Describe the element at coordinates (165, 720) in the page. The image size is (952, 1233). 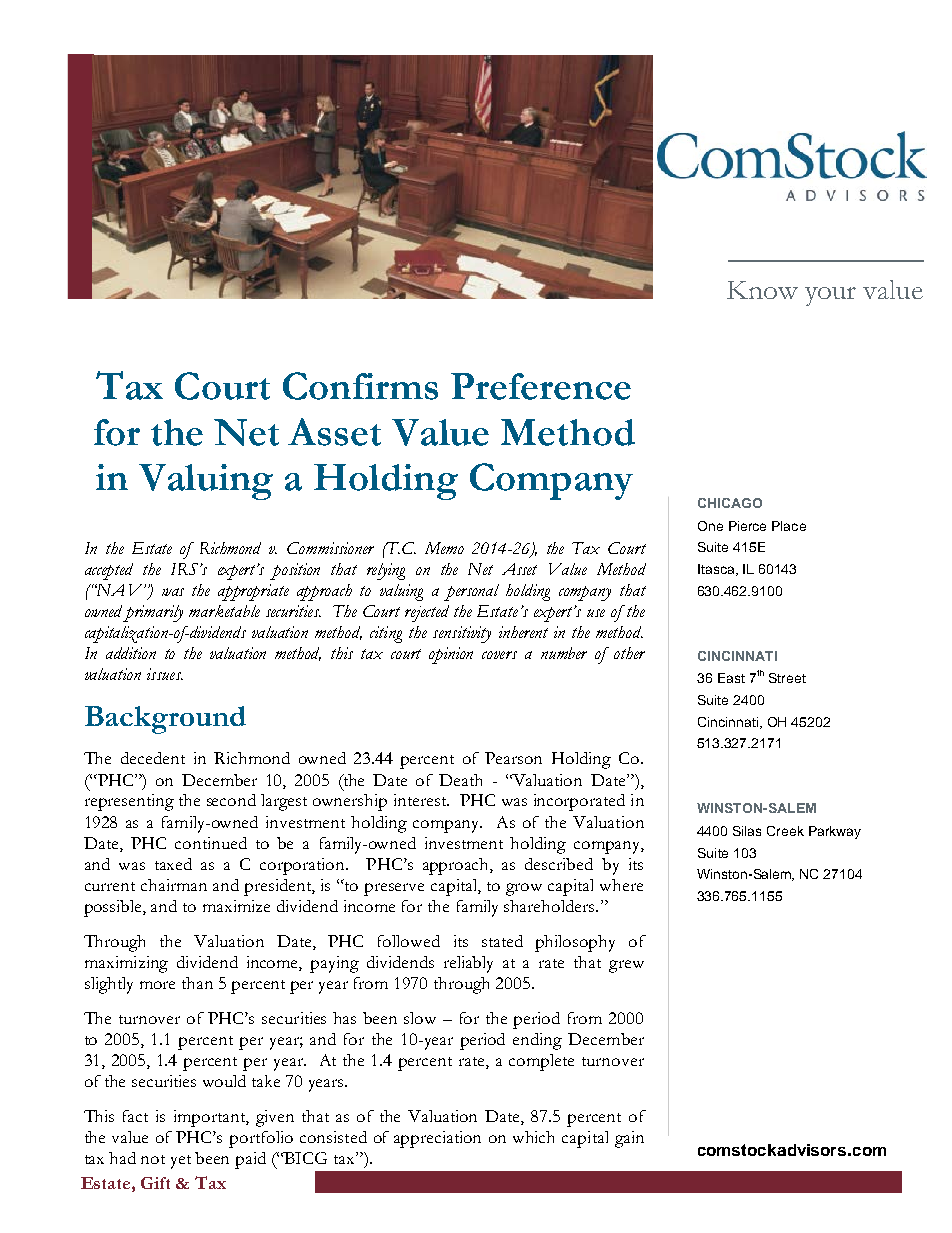
I see `Background` at that location.
